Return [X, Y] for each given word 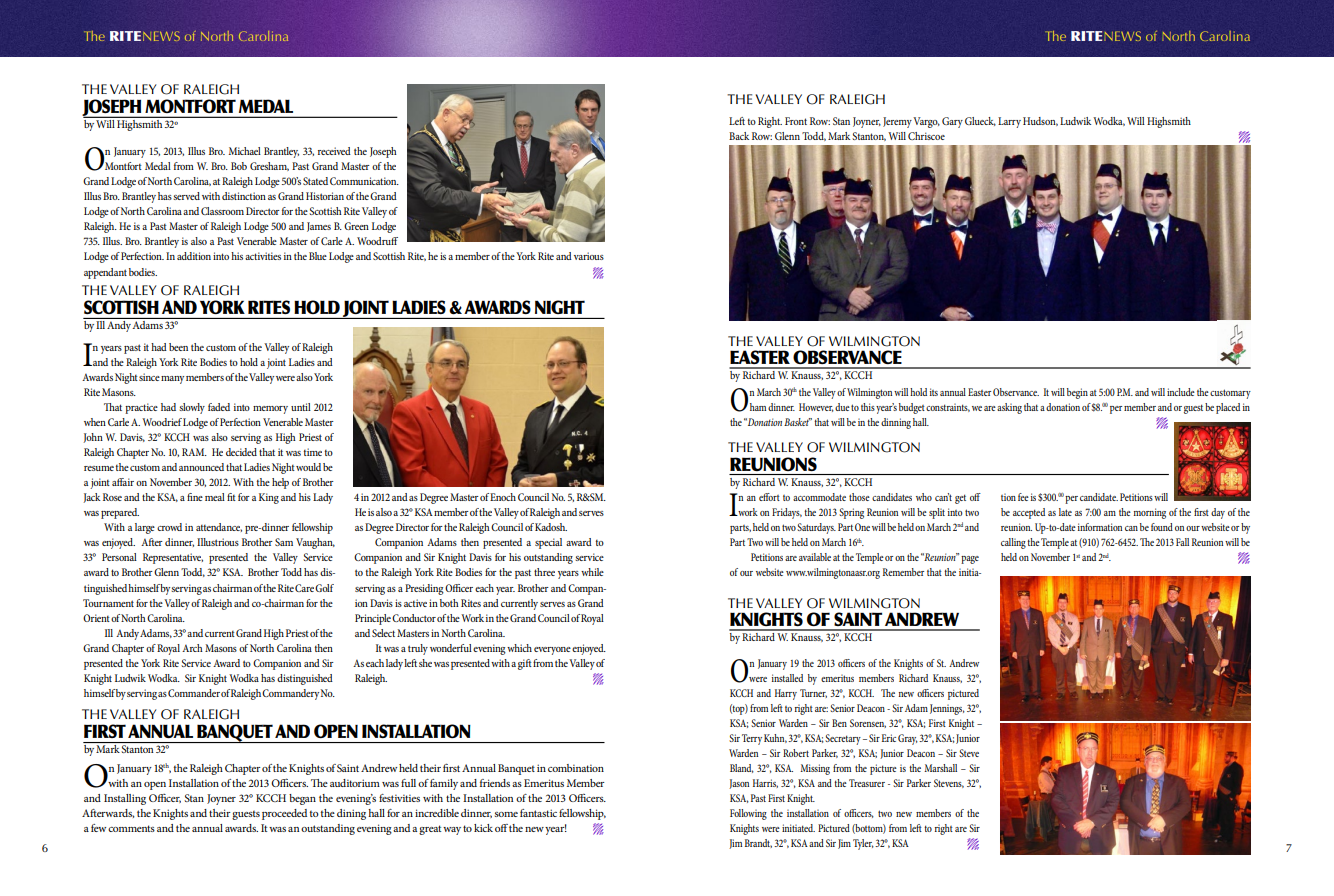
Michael [245, 151]
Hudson [1040, 121]
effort [769, 497]
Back [739, 136]
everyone [552, 651]
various [589, 256]
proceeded [284, 814]
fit [231, 497]
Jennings [947, 709]
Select [383, 633]
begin [1077, 393]
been [178, 347]
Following [748, 814]
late [1065, 512]
